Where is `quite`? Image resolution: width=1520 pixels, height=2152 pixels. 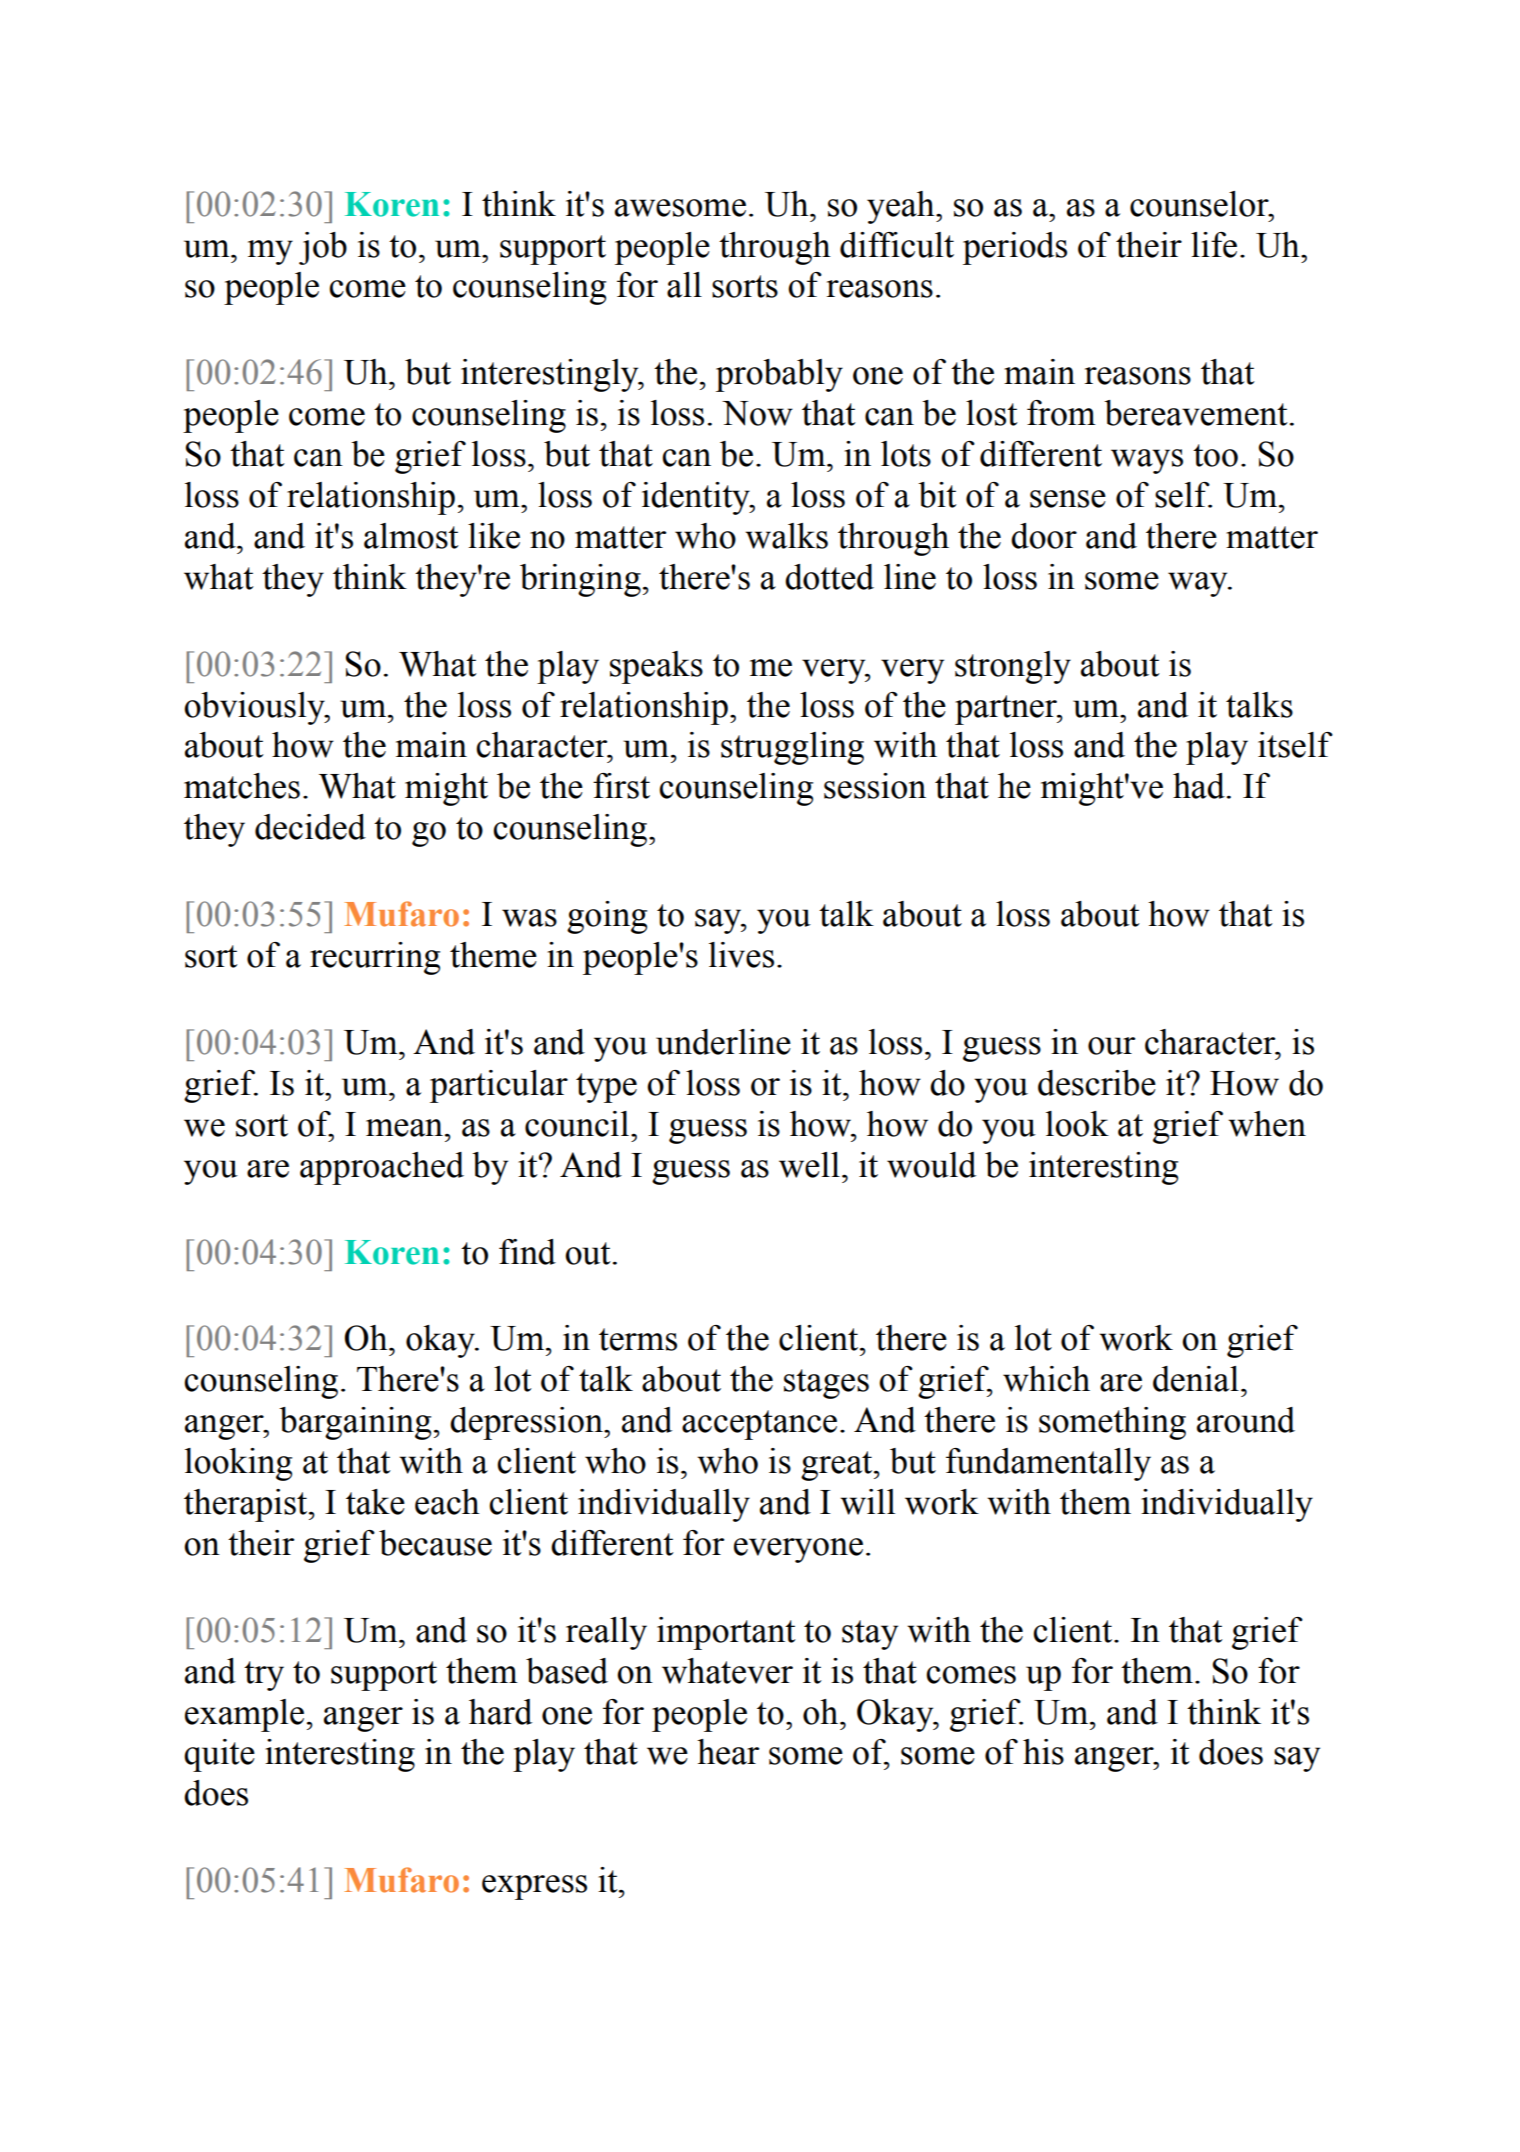
quite is located at coordinates (219, 1755).
